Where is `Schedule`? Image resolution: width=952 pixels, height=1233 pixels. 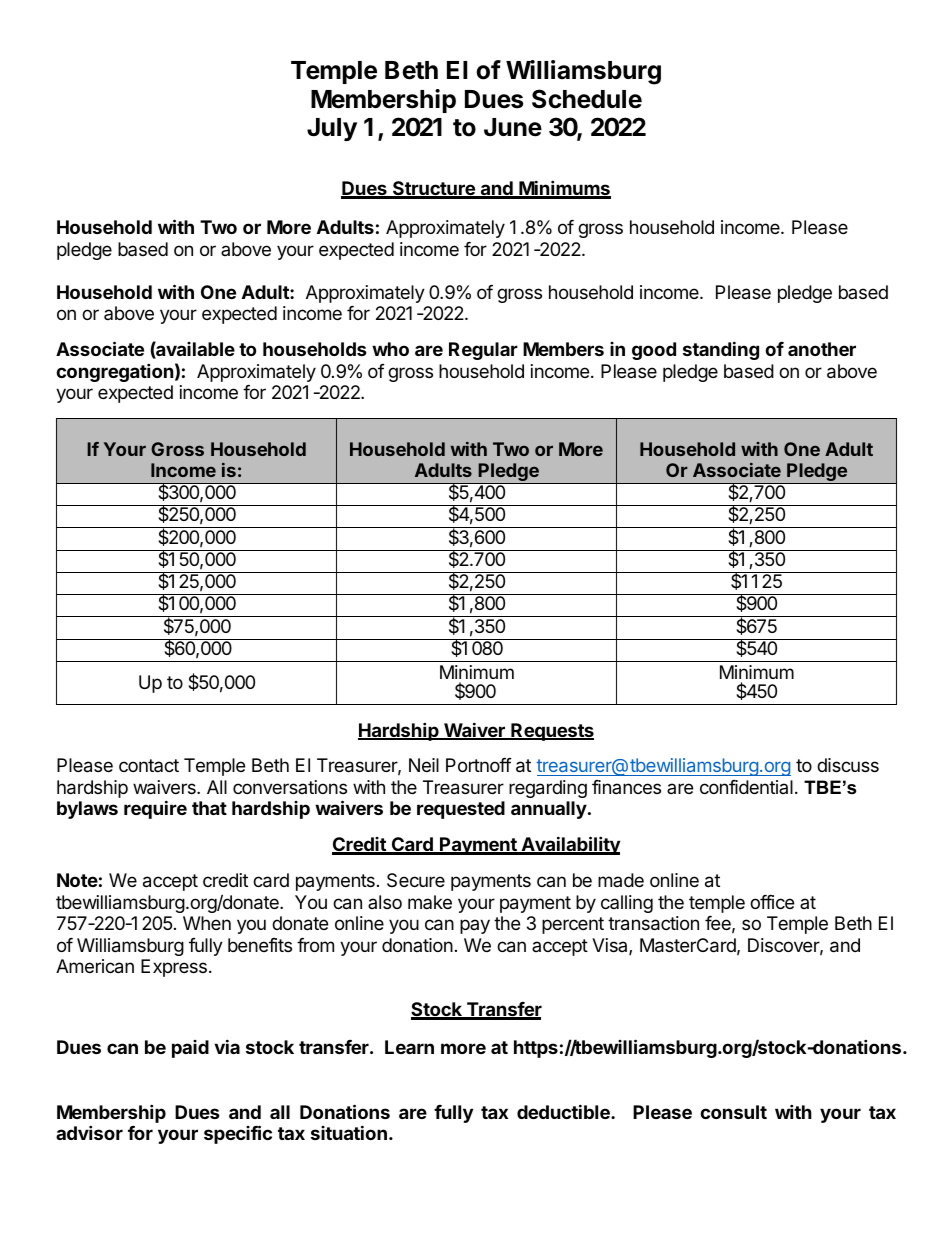 Schedule is located at coordinates (587, 99).
